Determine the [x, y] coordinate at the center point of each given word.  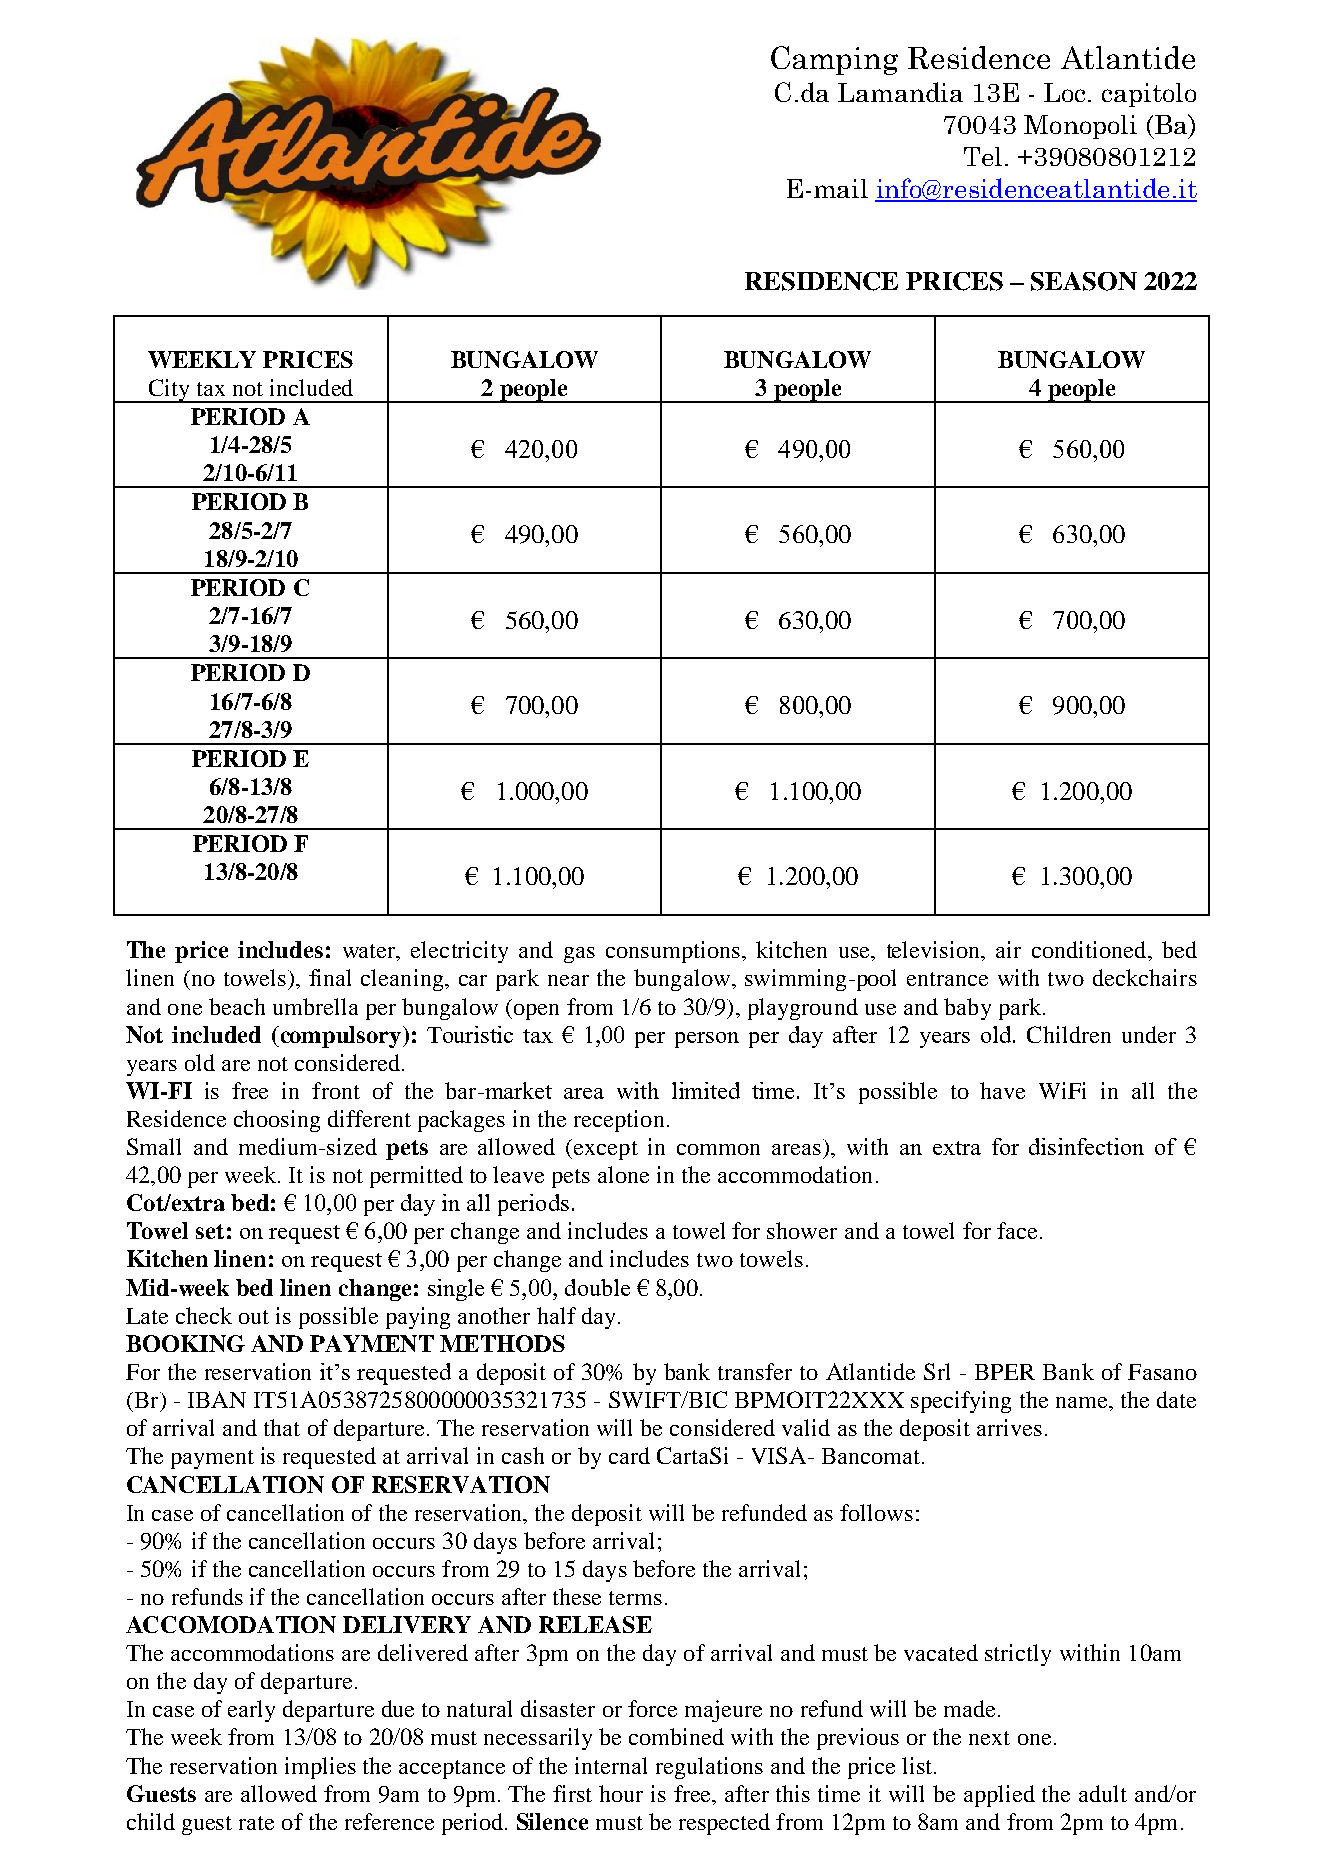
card [629, 1455]
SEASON [1084, 281]
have [1002, 1090]
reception [619, 1121]
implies [320, 1768]
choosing [277, 1121]
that [282, 1427]
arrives [1009, 1427]
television [935, 951]
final [330, 977]
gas [579, 955]
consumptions [673, 952]
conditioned [1090, 949]
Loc [1064, 92]
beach [237, 1006]
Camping [834, 60]
